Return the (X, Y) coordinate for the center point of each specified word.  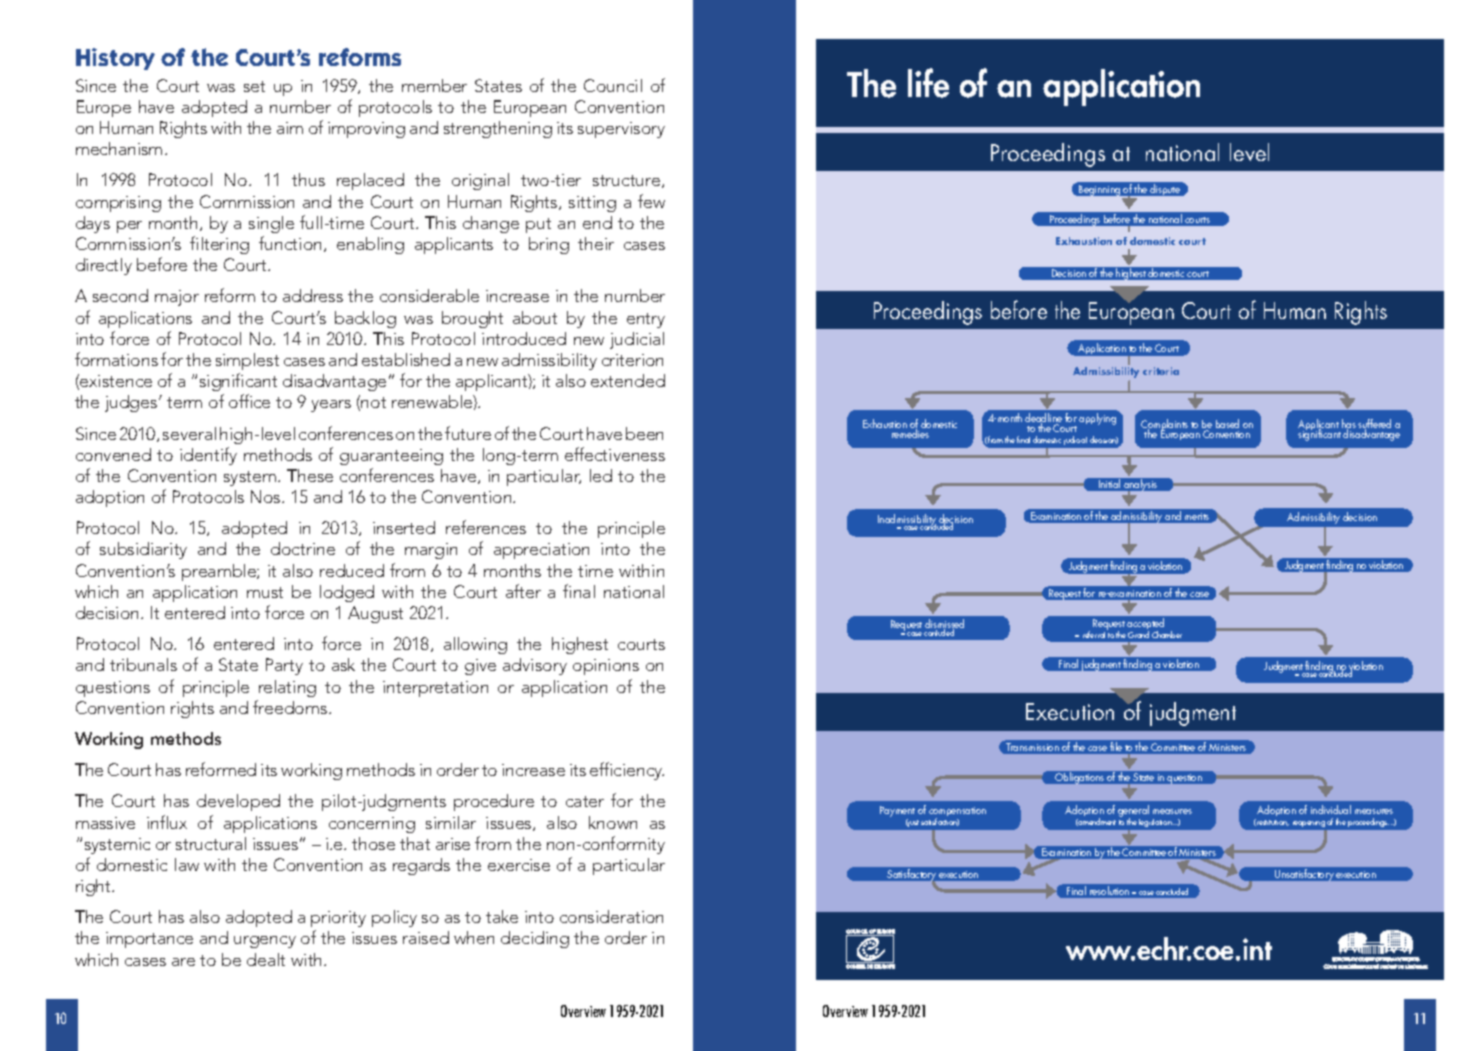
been (644, 433)
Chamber (1167, 634)
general (1133, 812)
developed (238, 802)
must (265, 592)
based (1227, 423)
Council (613, 85)
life (928, 83)
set (254, 86)
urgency (265, 942)
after (523, 591)
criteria (1161, 371)
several (189, 433)
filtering (219, 245)
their (596, 243)
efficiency (627, 771)
